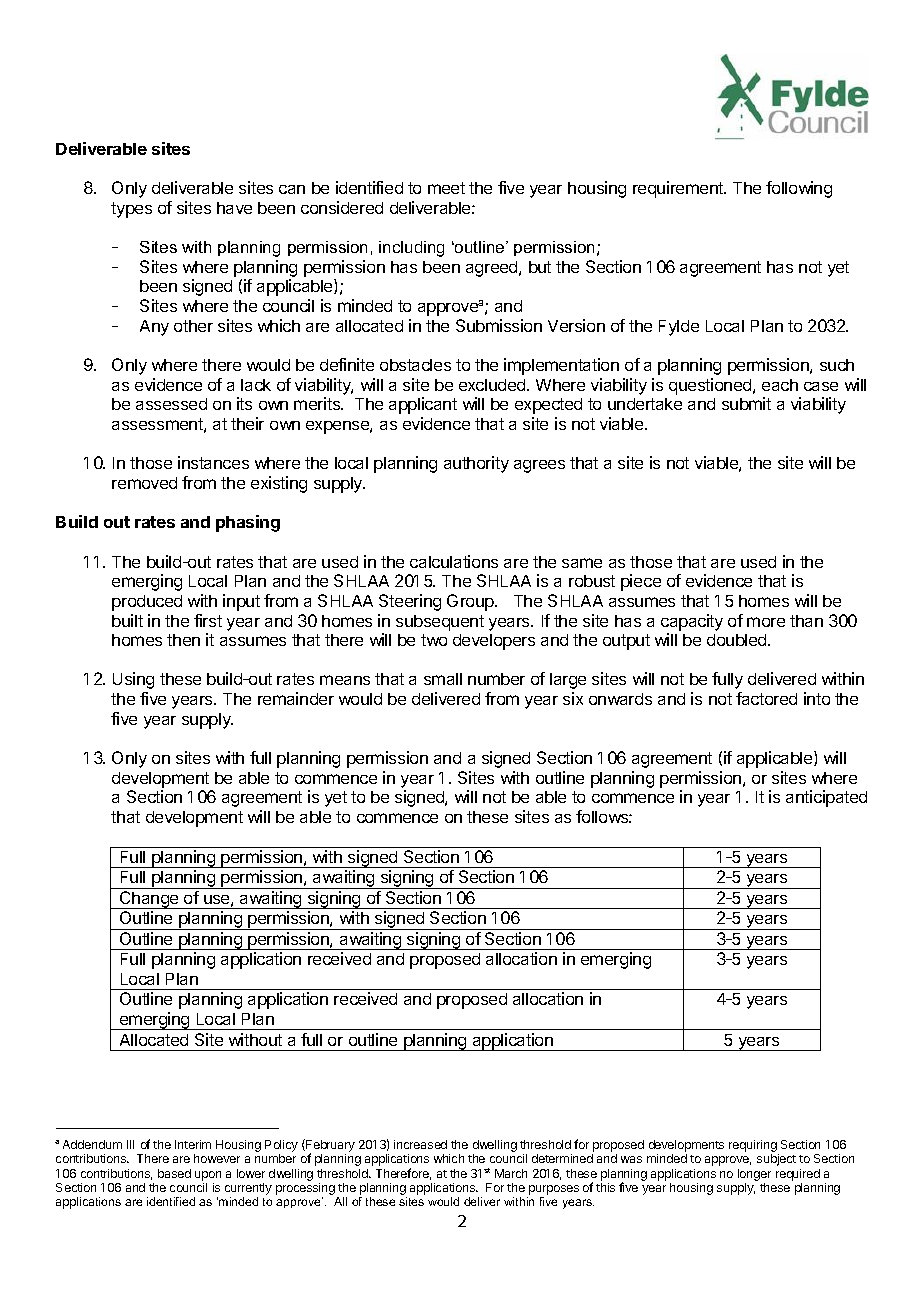 The height and width of the screenshot is (1308, 924). I want to click on based, so click(174, 1173).
